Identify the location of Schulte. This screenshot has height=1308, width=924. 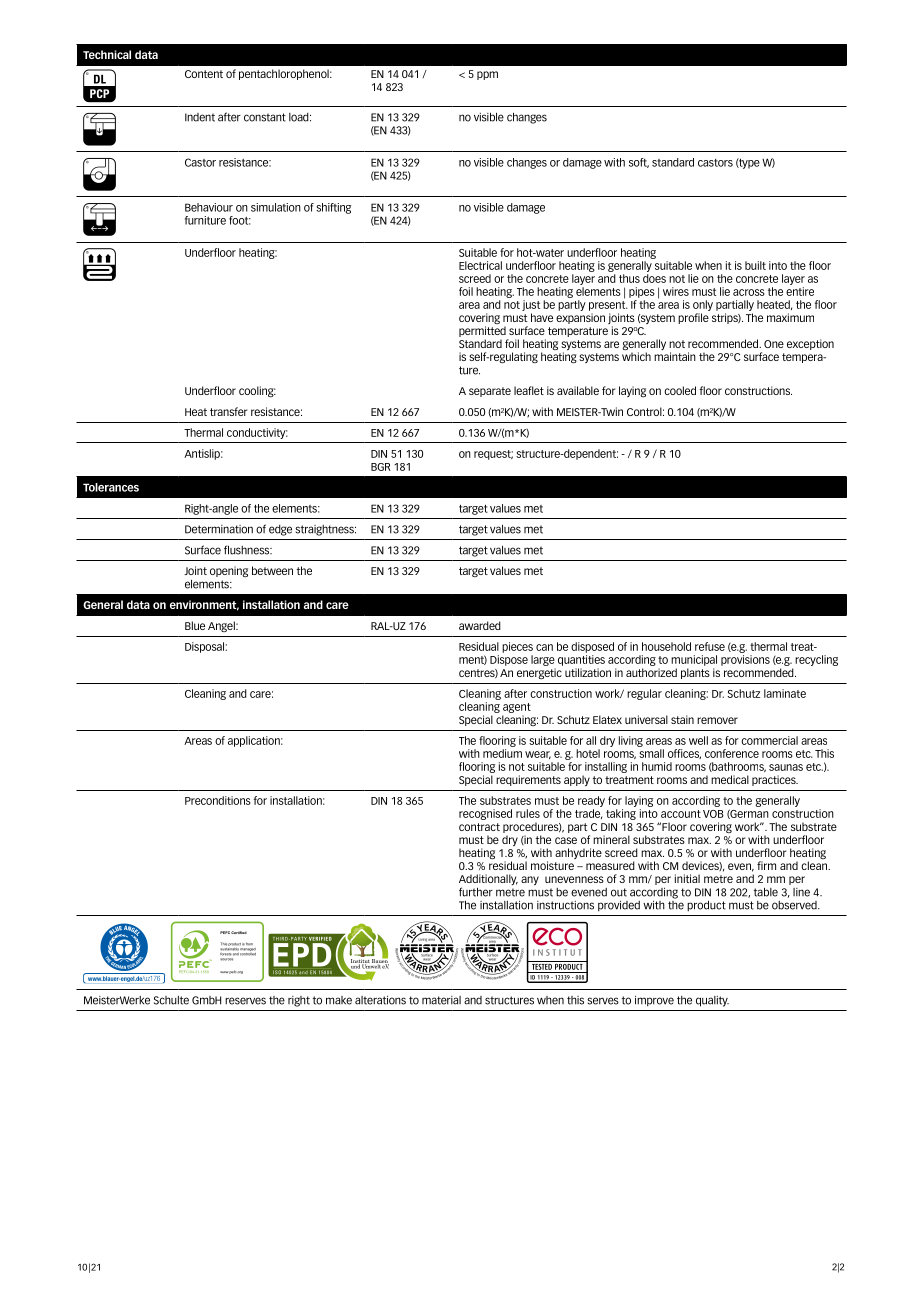
(171, 1000).
